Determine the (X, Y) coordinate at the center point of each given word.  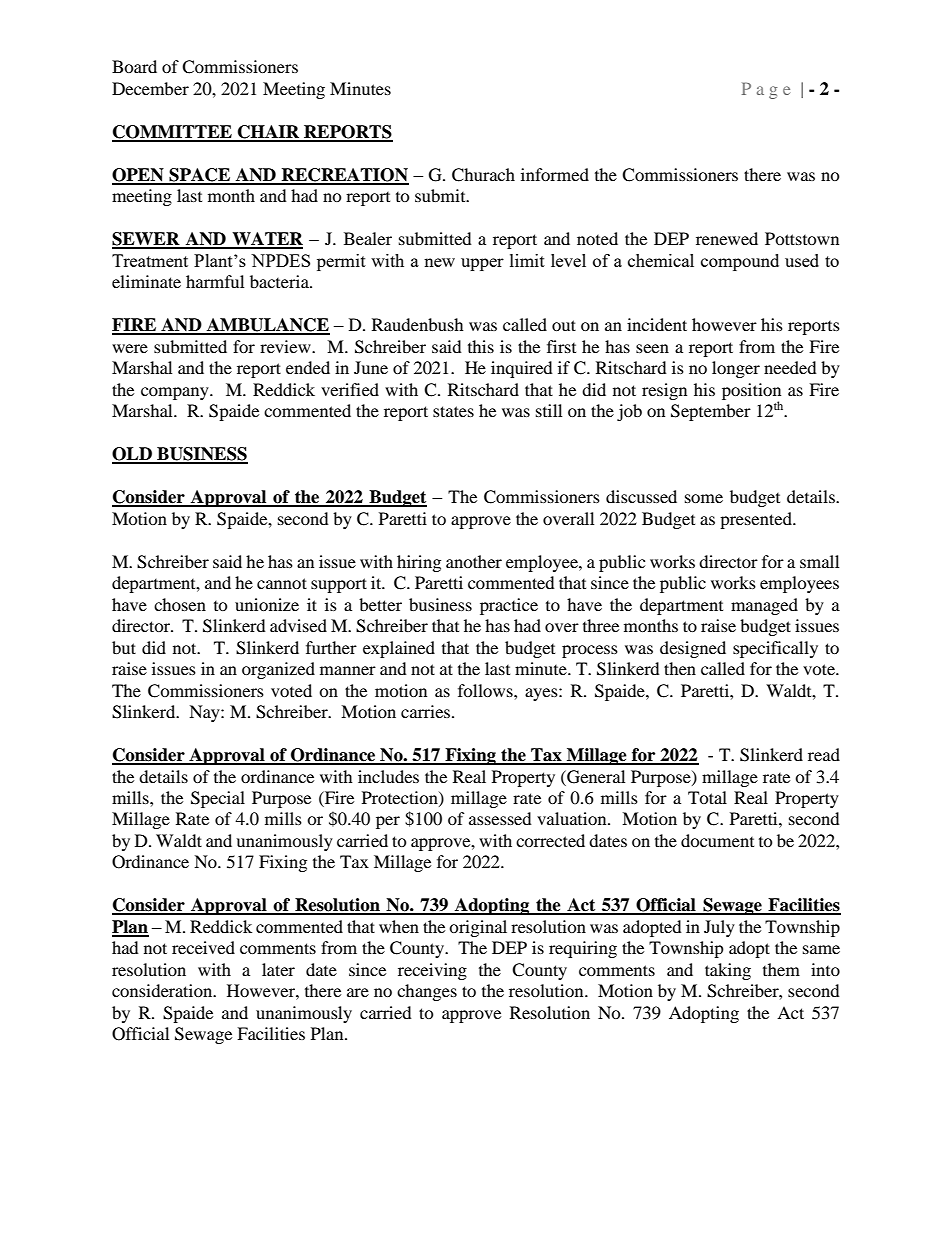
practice (509, 606)
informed (555, 174)
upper (482, 264)
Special (218, 799)
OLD (133, 455)
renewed (727, 238)
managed (764, 606)
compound (740, 262)
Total (707, 797)
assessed (500, 818)
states (453, 411)
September (711, 412)
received (203, 947)
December (150, 88)
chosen (180, 604)
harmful (215, 281)
